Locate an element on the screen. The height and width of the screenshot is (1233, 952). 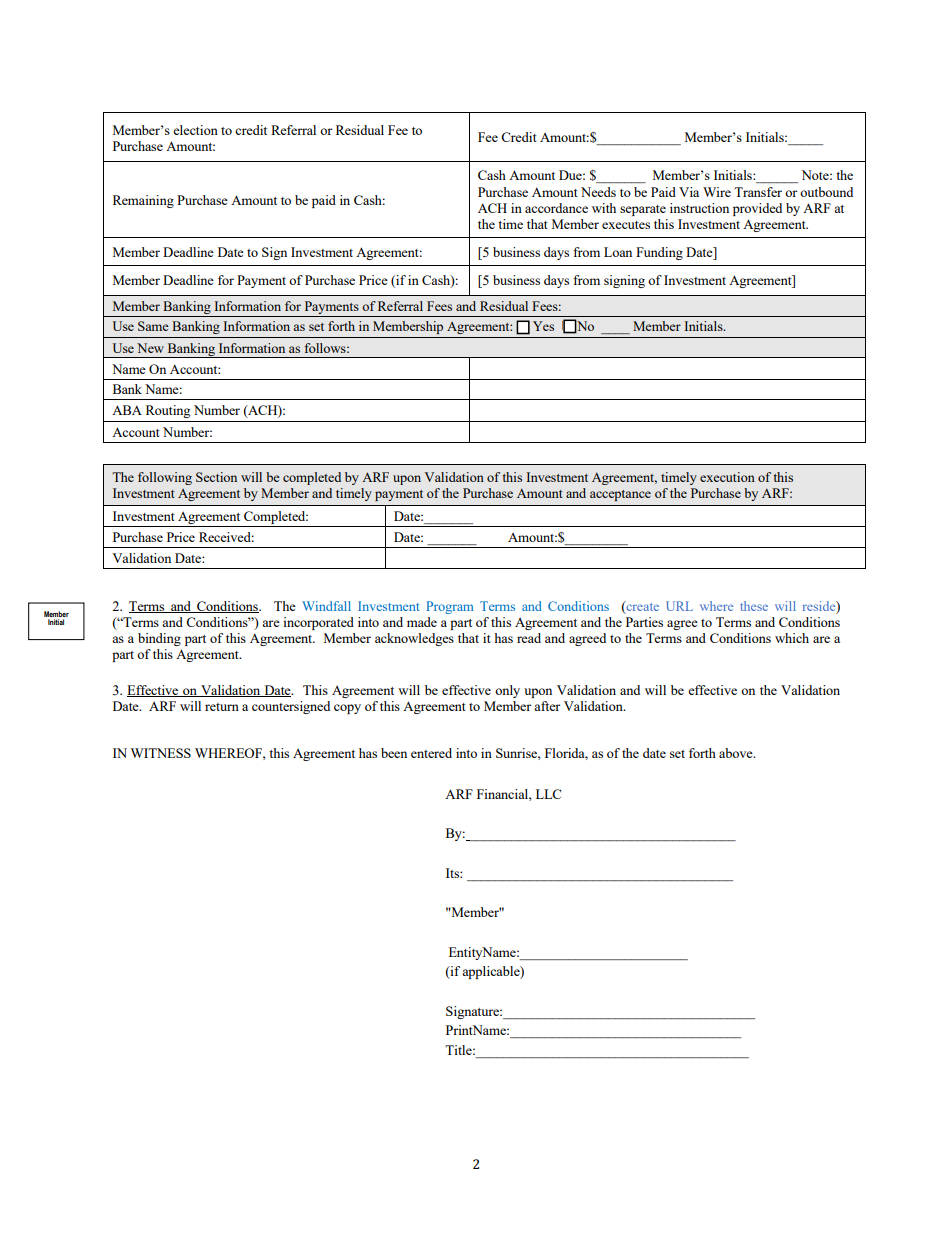
accordance is located at coordinates (556, 208).
